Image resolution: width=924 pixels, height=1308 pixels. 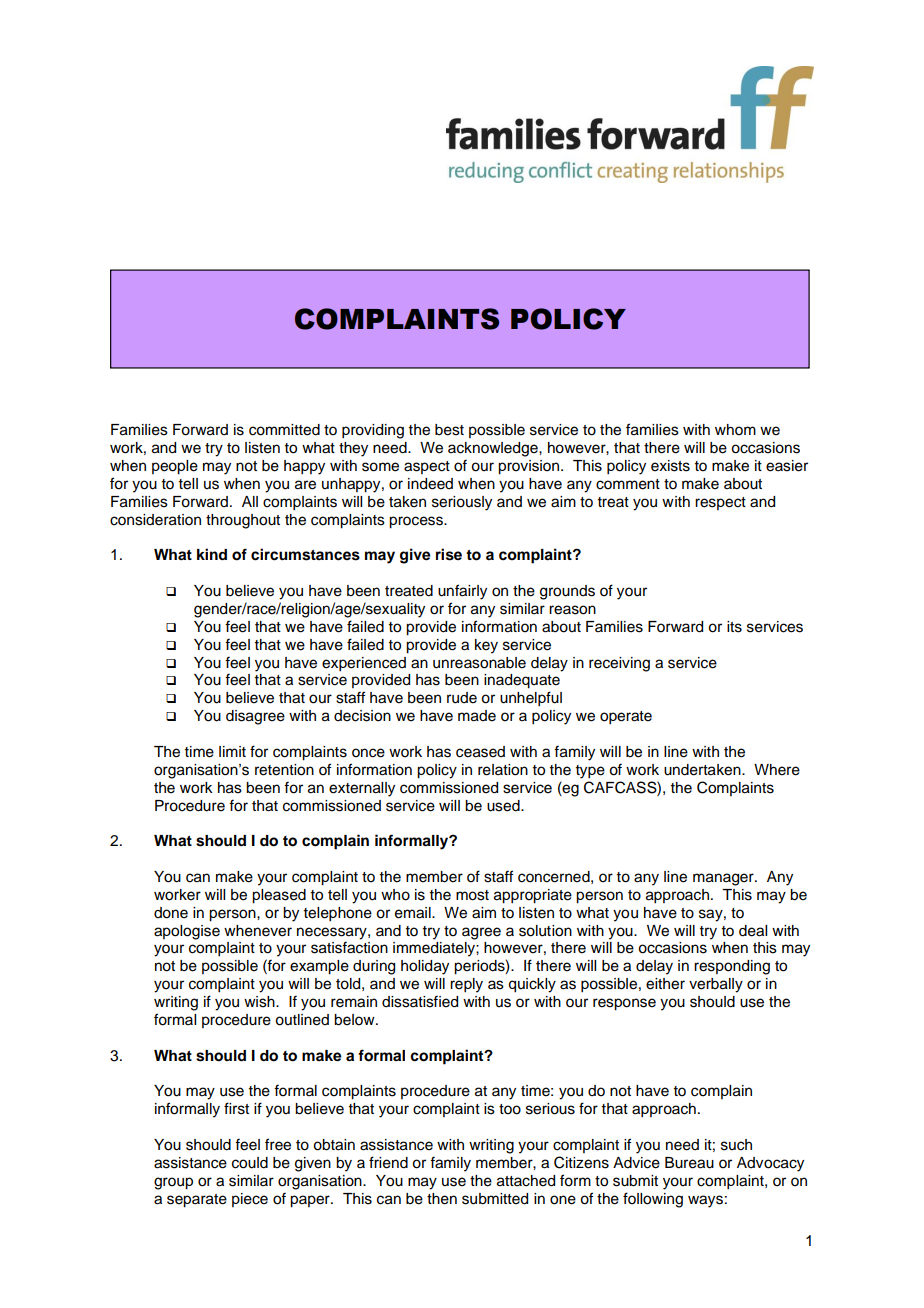 I want to click on acknowledge, so click(x=494, y=449).
